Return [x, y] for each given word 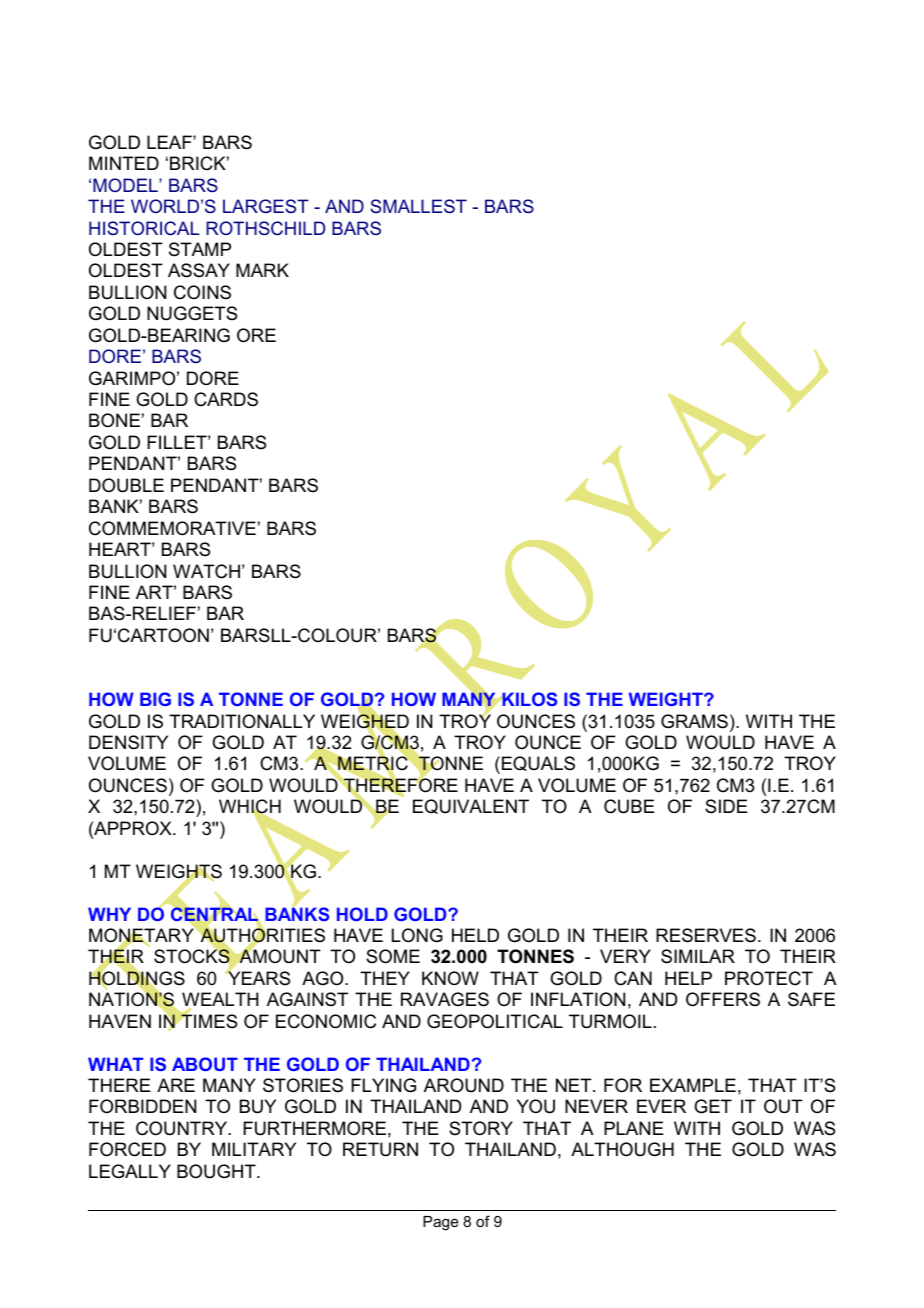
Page [441, 1223]
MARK [262, 270]
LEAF [170, 142]
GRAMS [694, 721]
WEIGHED [365, 721]
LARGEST [266, 206]
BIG [155, 699]
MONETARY [142, 935]
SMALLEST [418, 206]
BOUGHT [217, 1171]
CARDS [226, 399]
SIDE [726, 806]
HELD [475, 935]
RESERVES [706, 935]
